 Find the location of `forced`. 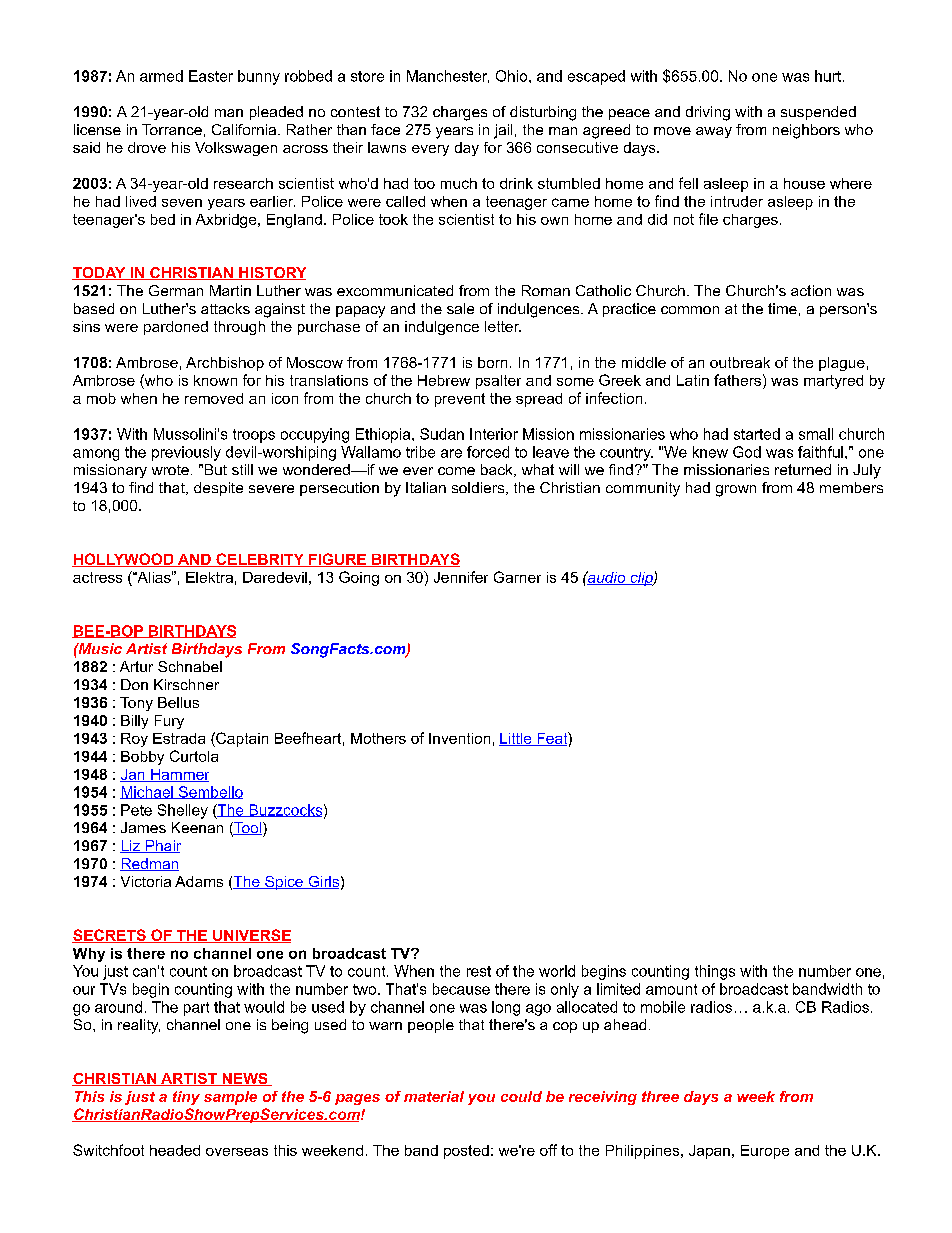

forced is located at coordinates (488, 452).
